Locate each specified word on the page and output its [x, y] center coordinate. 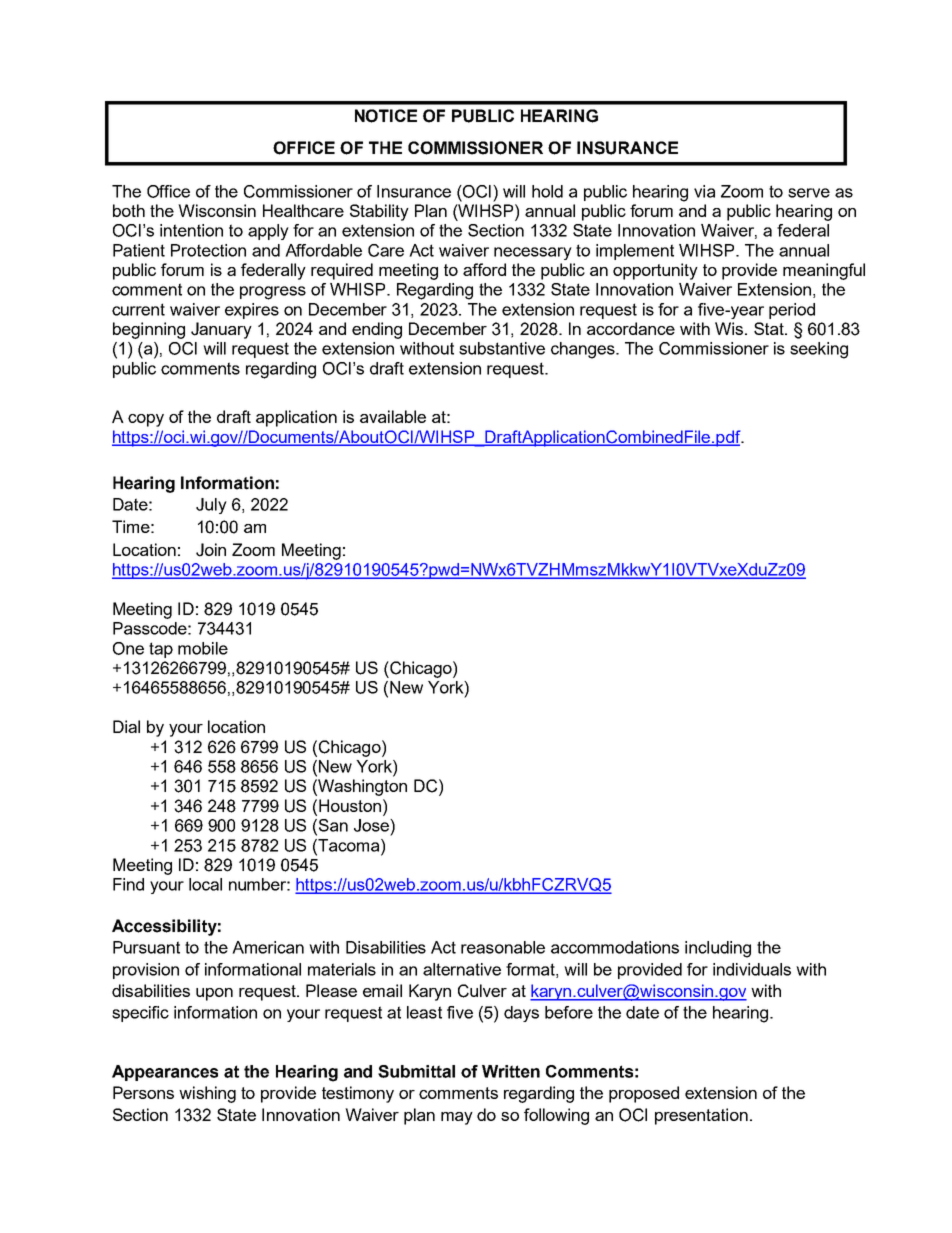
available [393, 416]
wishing [207, 1094]
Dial [126, 726]
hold [547, 191]
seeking [819, 350]
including [718, 949]
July [211, 506]
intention [191, 230]
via [704, 191]
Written [511, 1071]
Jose [372, 825]
